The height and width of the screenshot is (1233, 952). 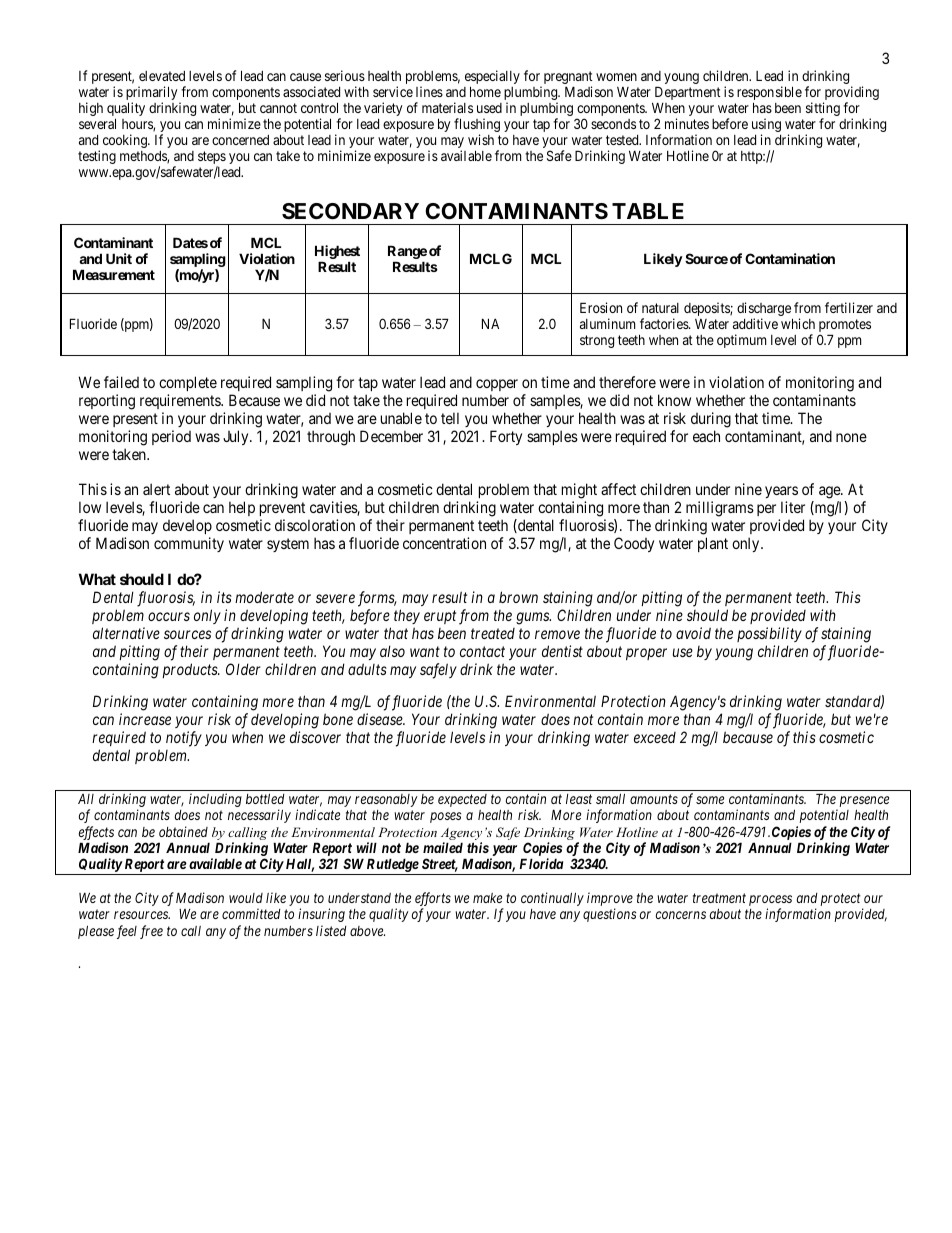 I want to click on primarily, so click(x=153, y=94).
